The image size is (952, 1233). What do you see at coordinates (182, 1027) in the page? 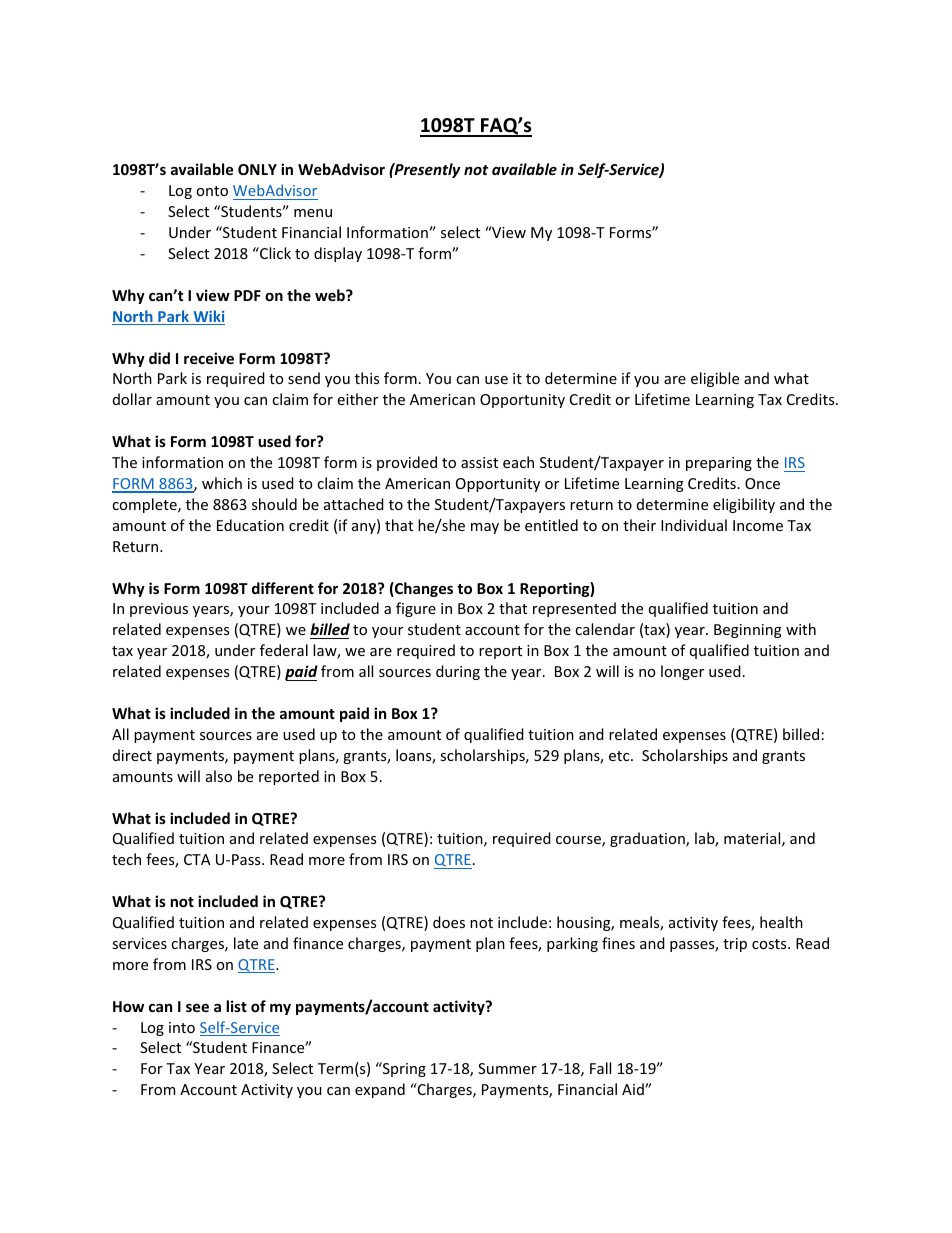
I see `into` at bounding box center [182, 1027].
